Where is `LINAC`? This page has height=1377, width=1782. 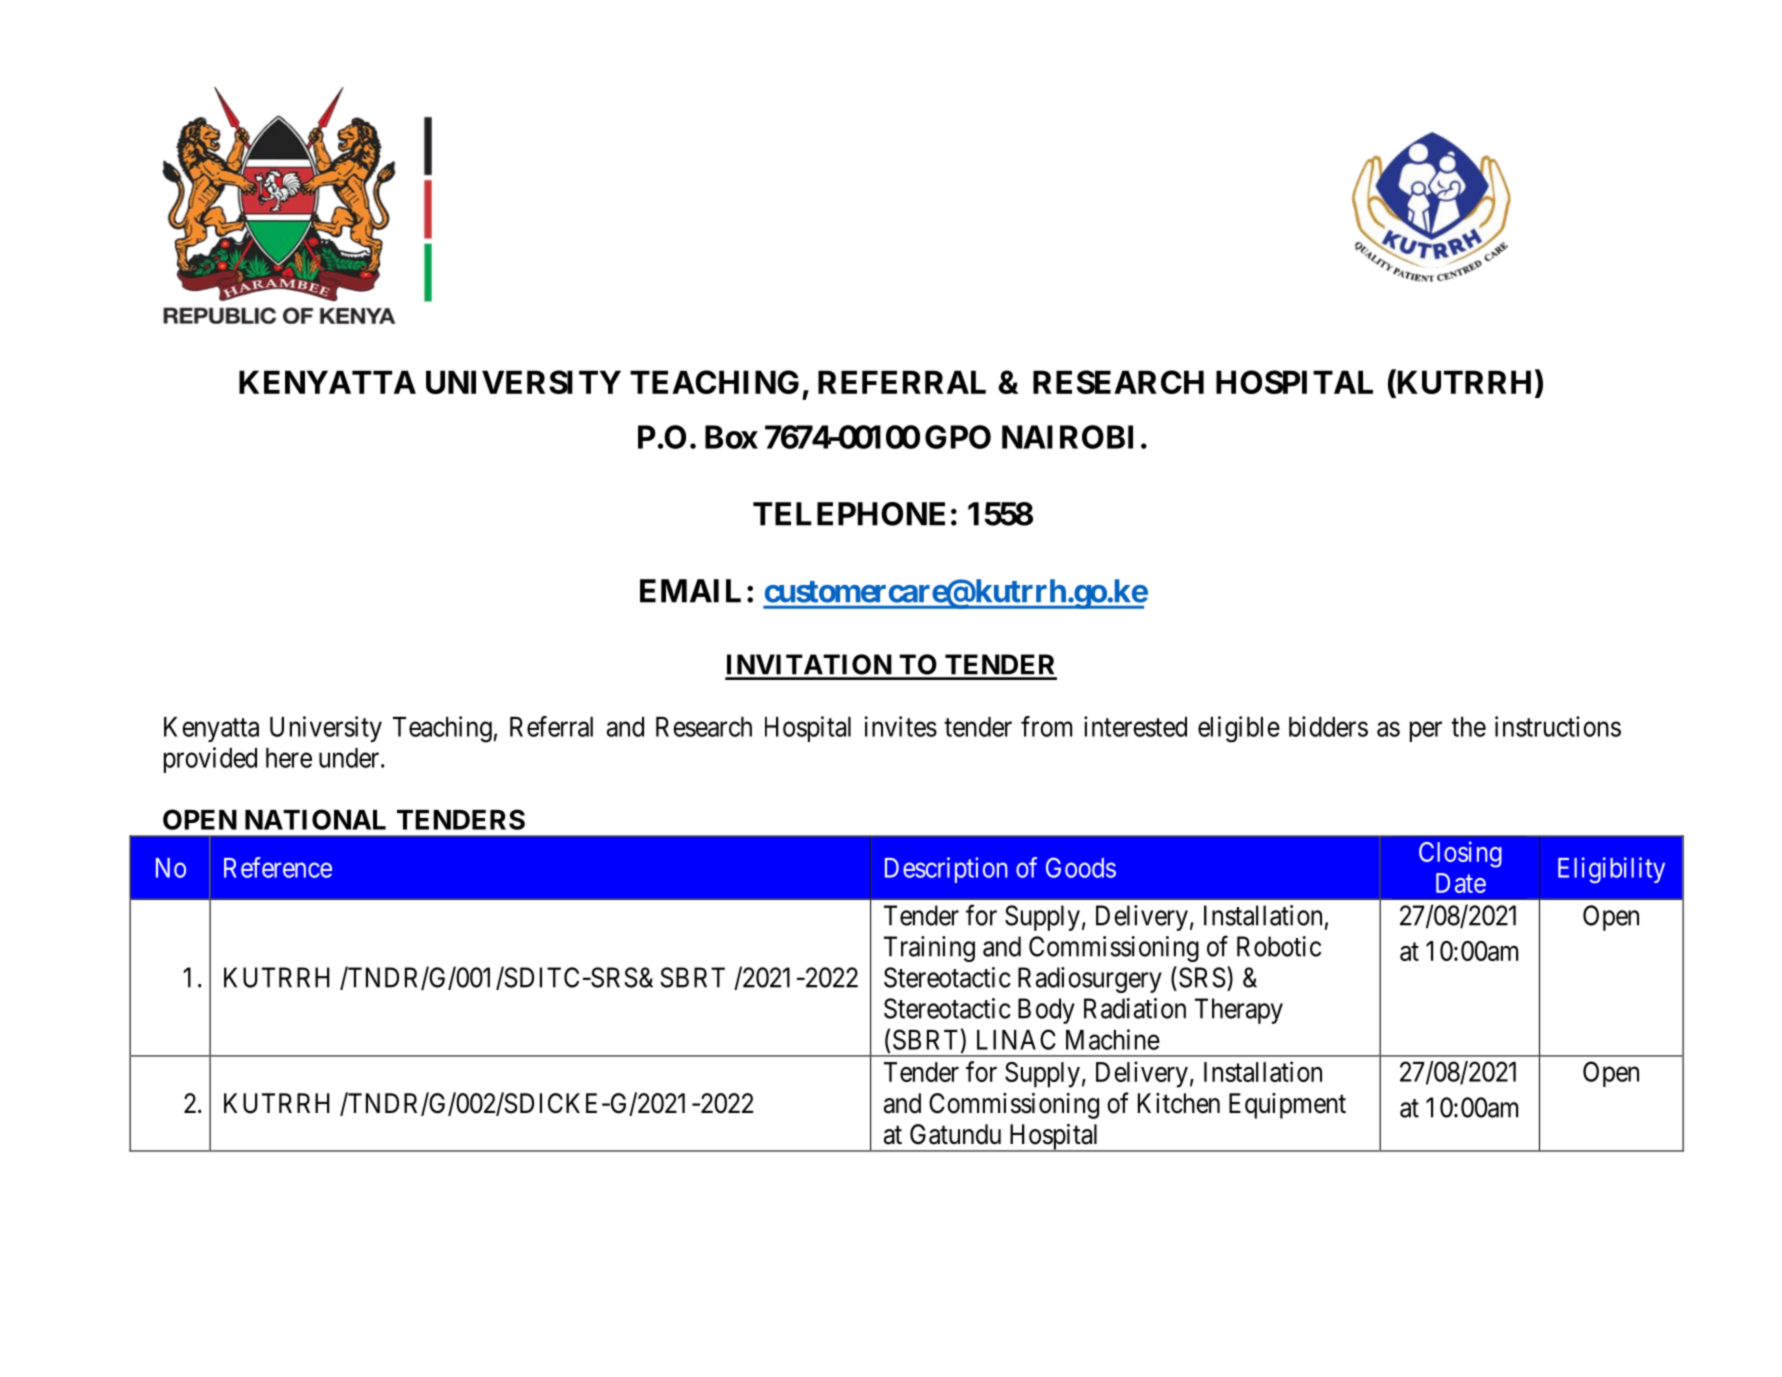
LINAC is located at coordinates (1016, 1039).
